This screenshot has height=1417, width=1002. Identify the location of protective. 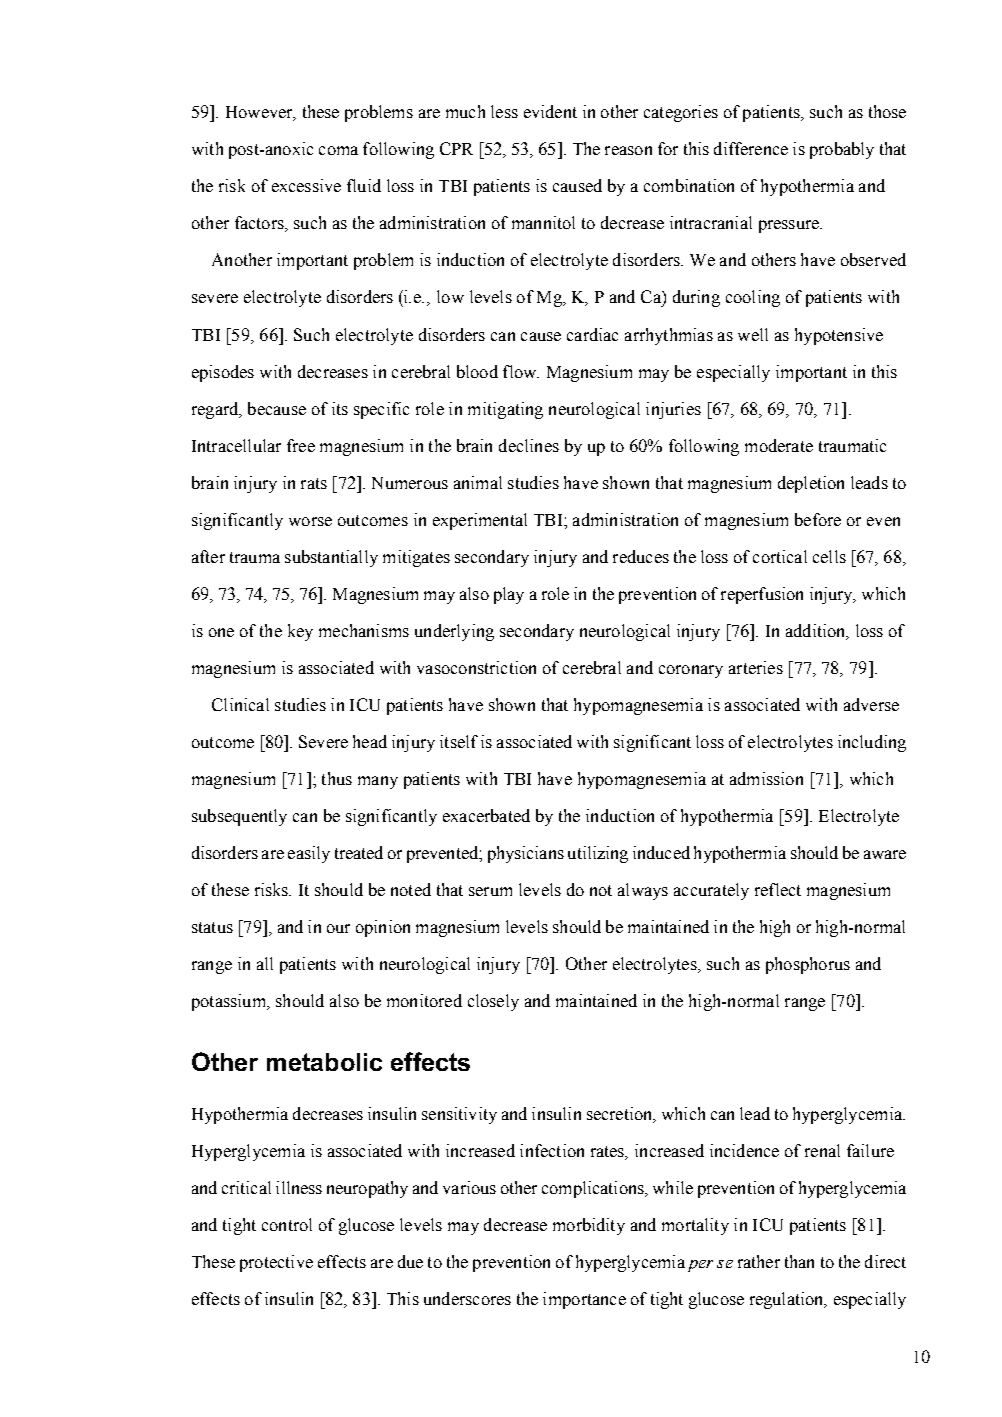
(276, 1263).
